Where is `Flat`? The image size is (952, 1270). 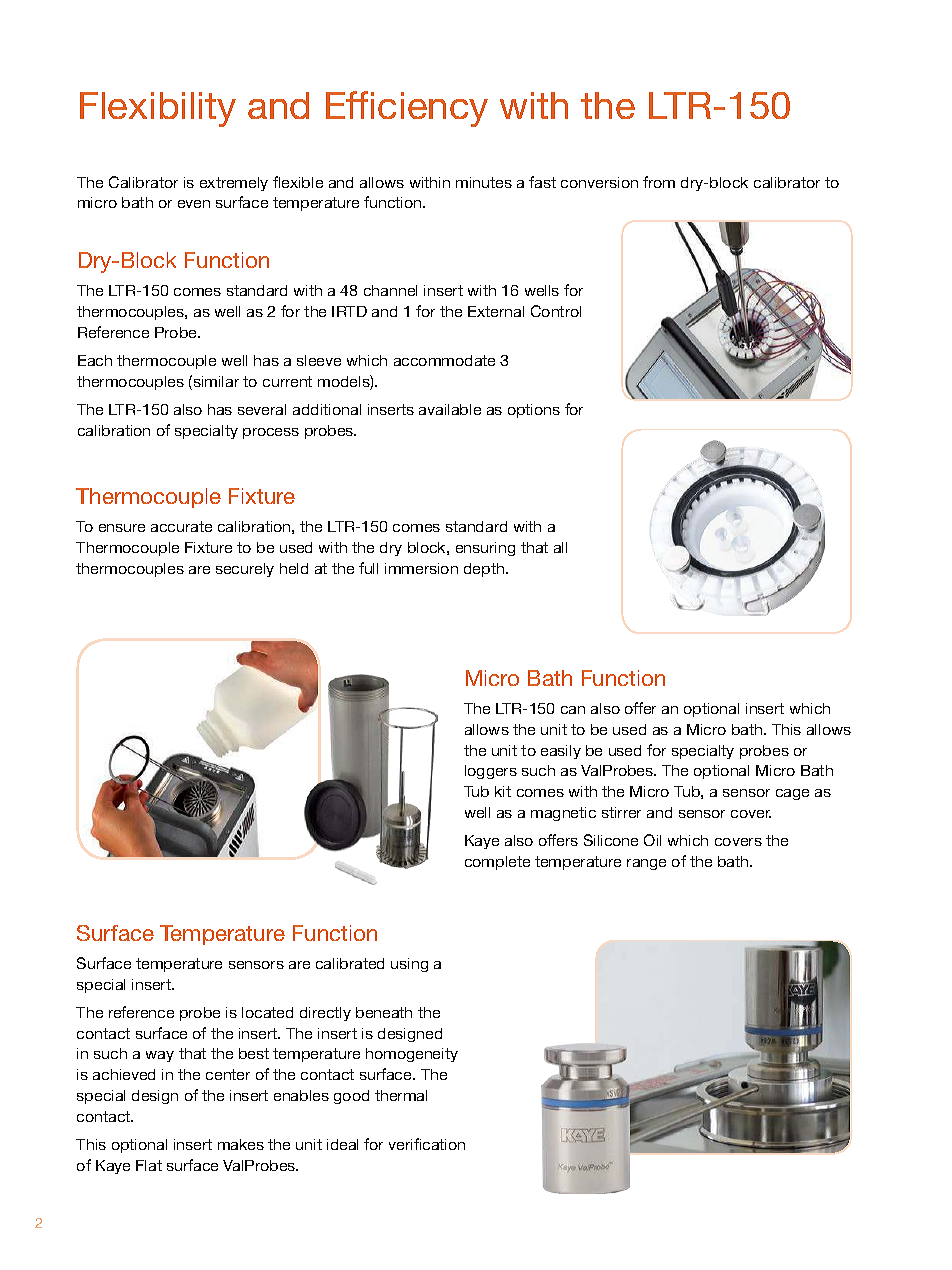 Flat is located at coordinates (149, 1165).
